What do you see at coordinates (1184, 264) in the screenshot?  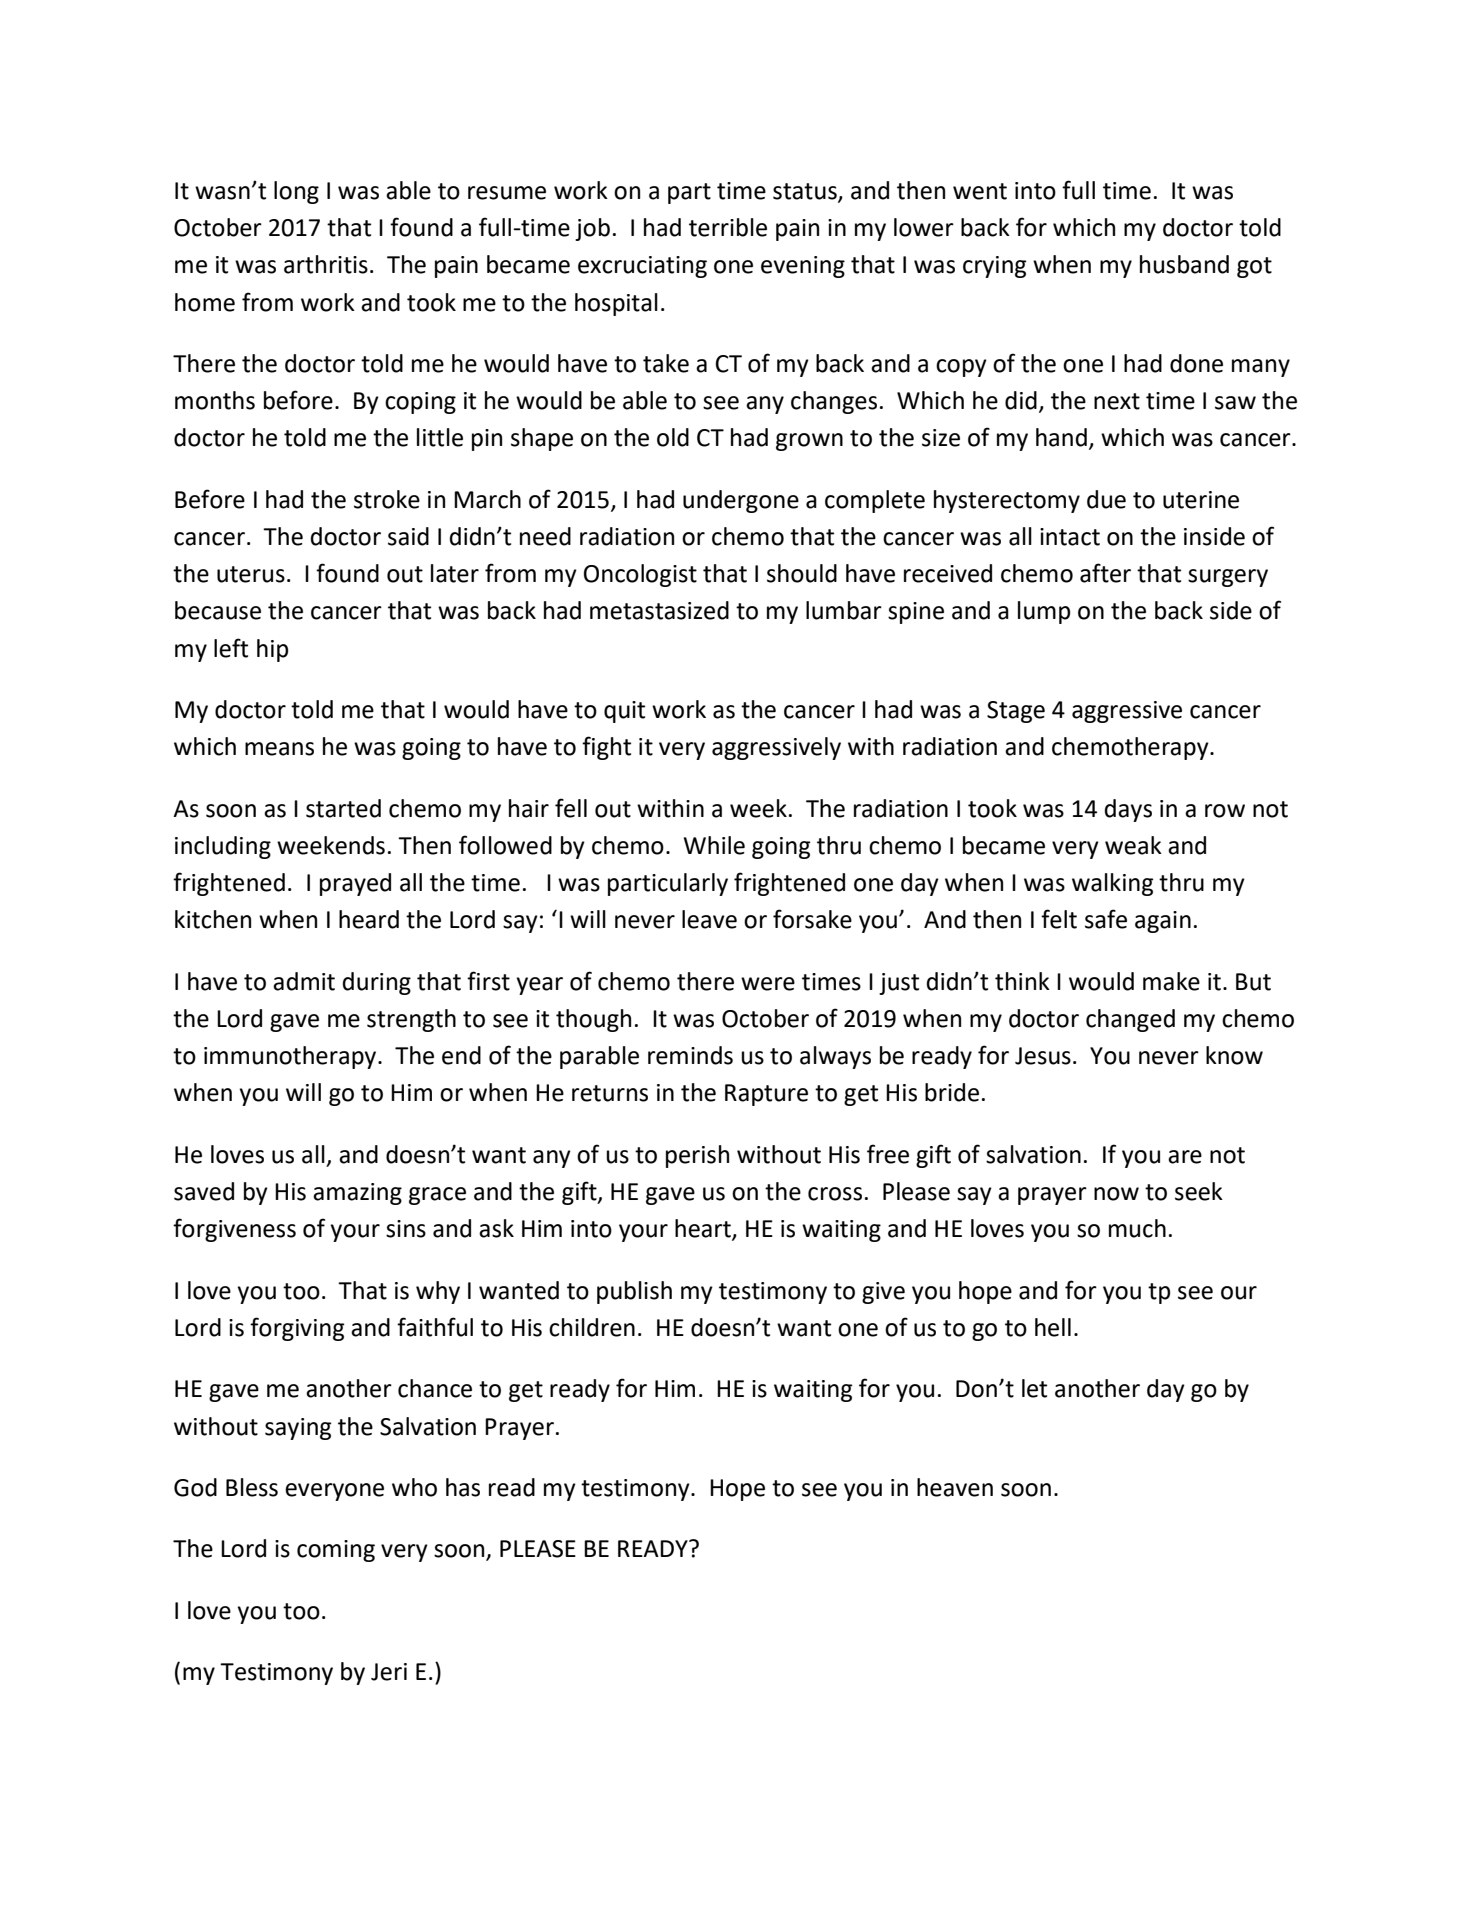 I see `husband` at bounding box center [1184, 264].
